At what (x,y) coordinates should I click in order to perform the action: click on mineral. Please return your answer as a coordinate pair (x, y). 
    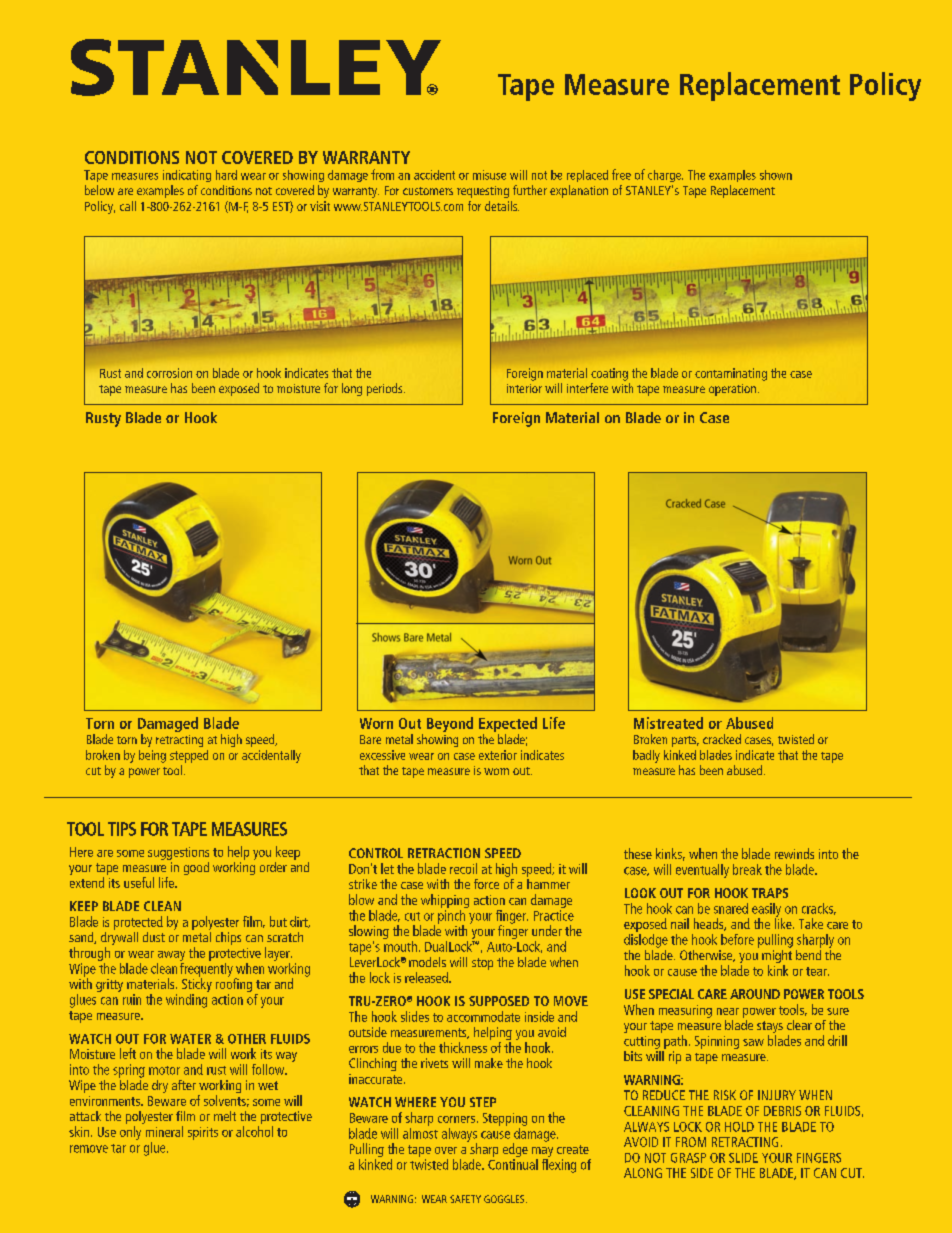
    Looking at the image, I should click on (164, 1131).
